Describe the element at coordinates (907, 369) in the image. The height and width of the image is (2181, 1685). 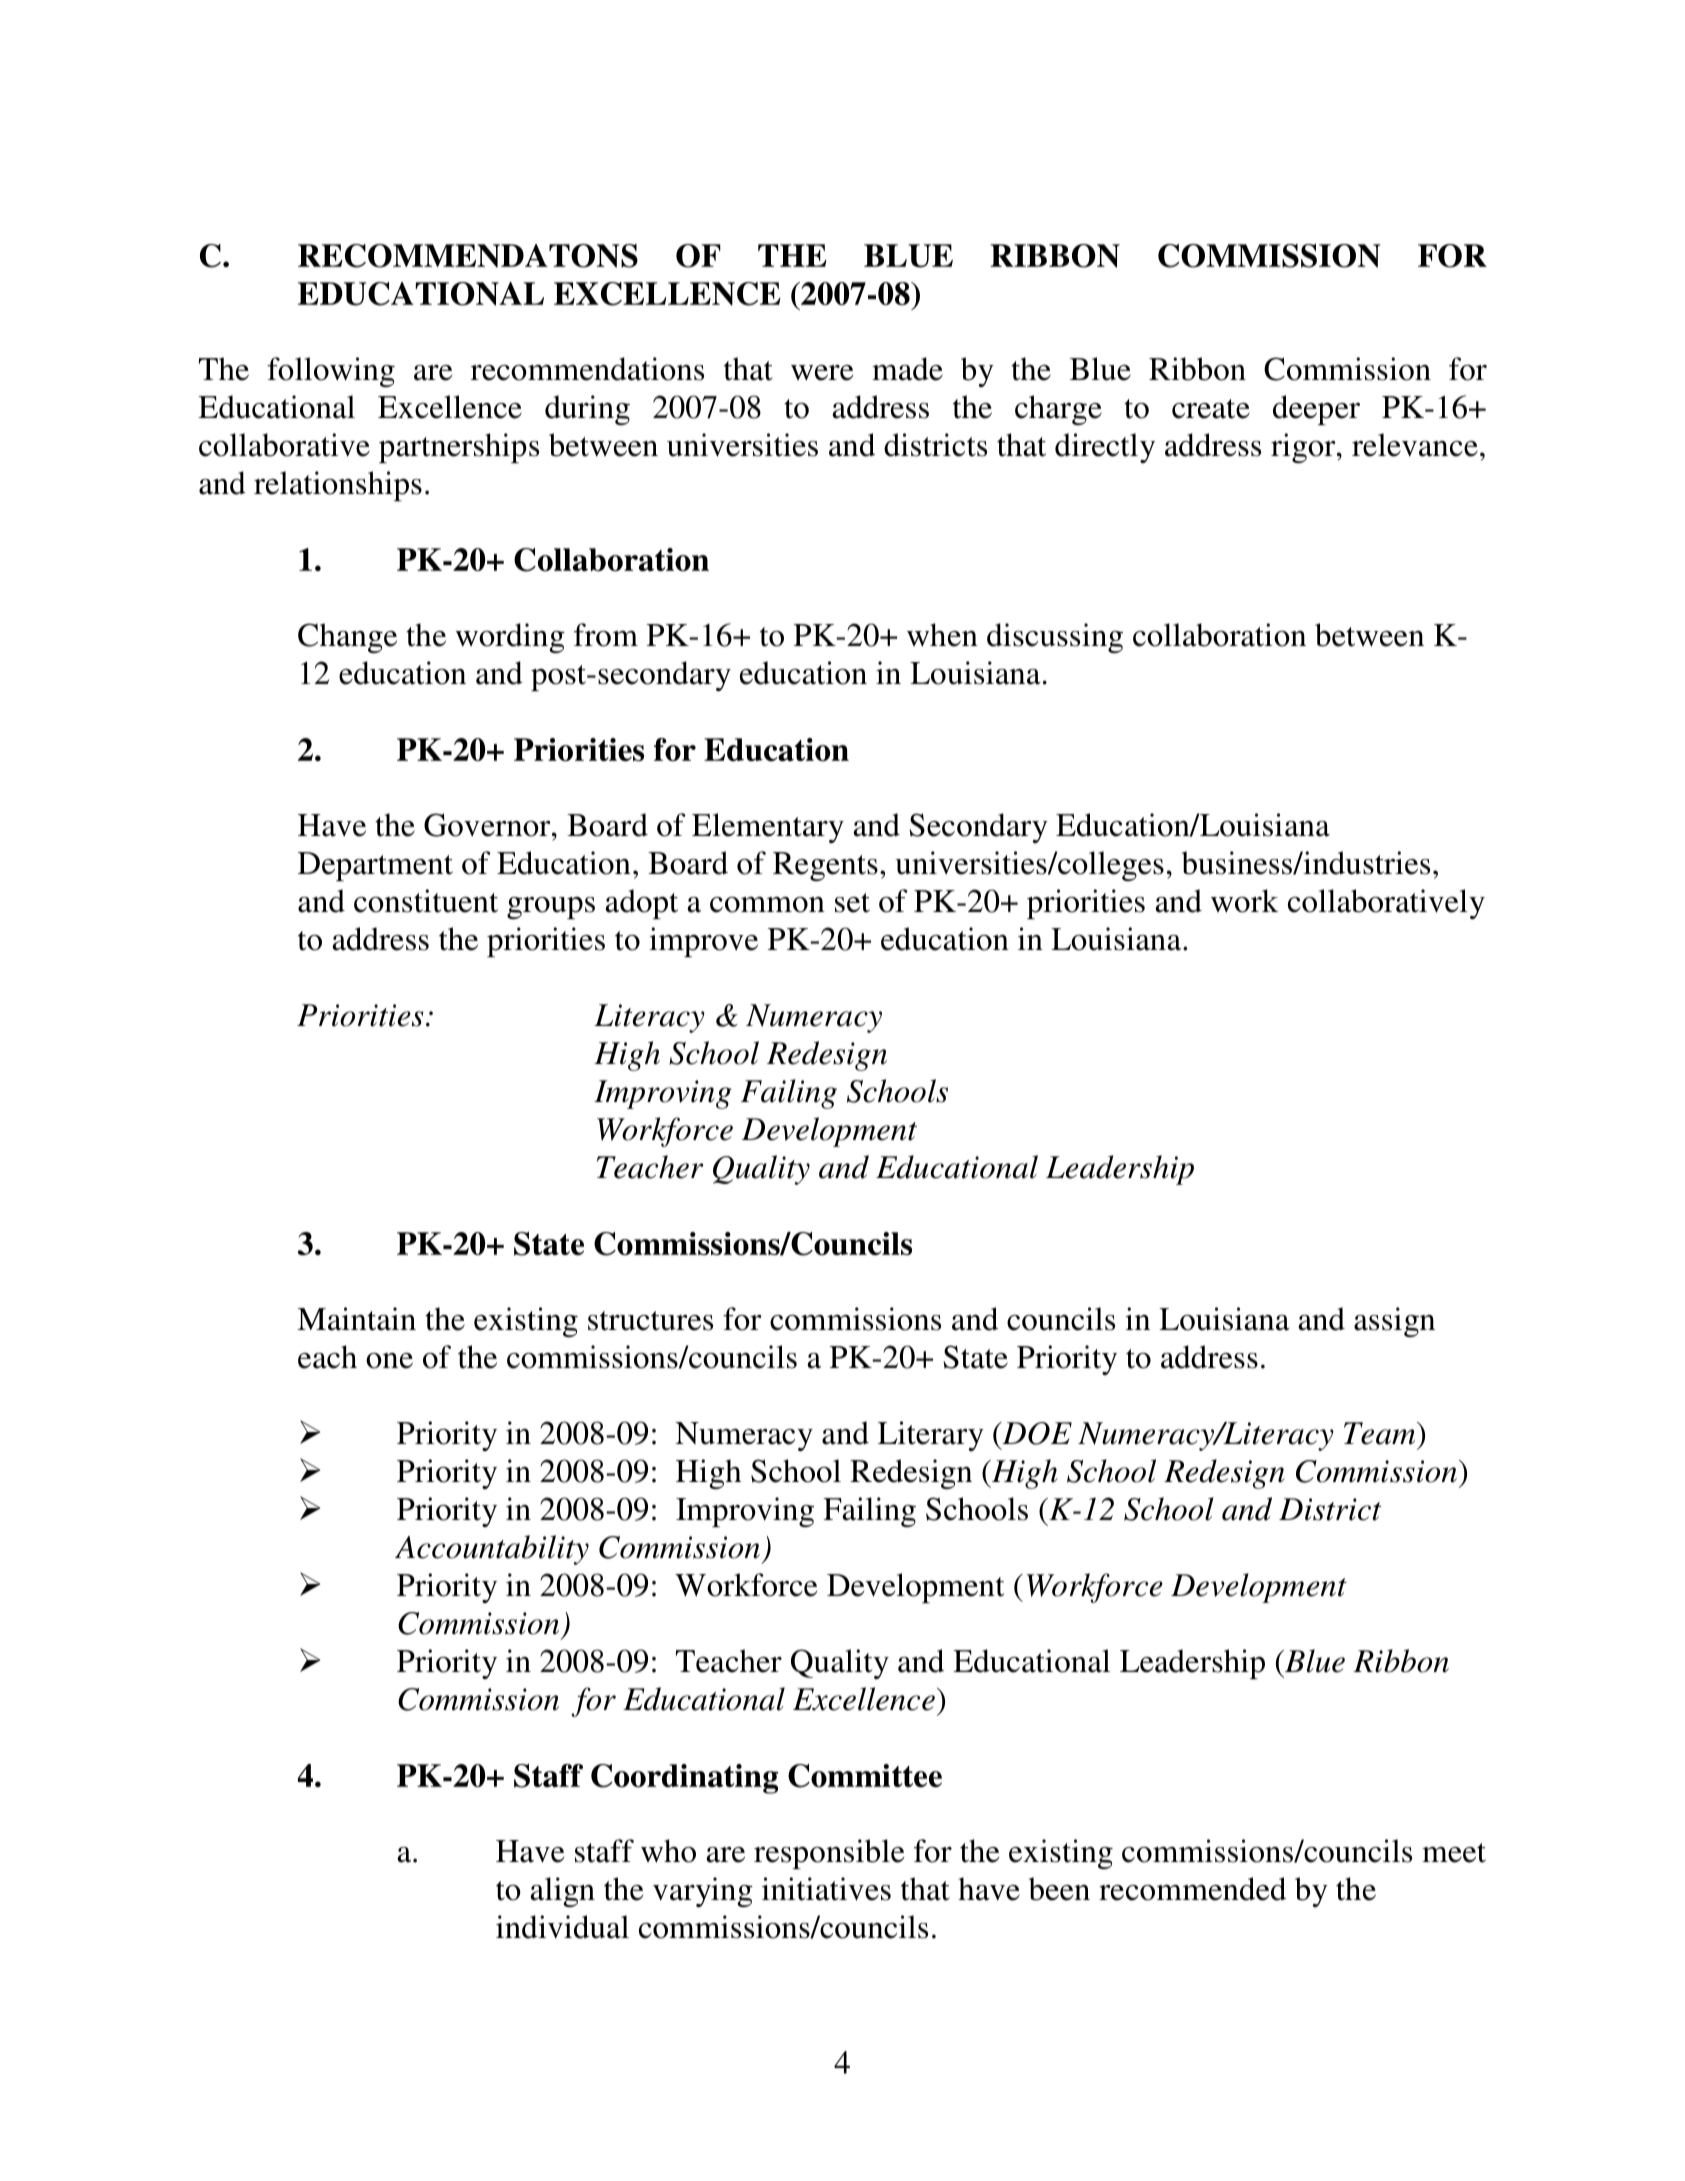
I see `made` at that location.
